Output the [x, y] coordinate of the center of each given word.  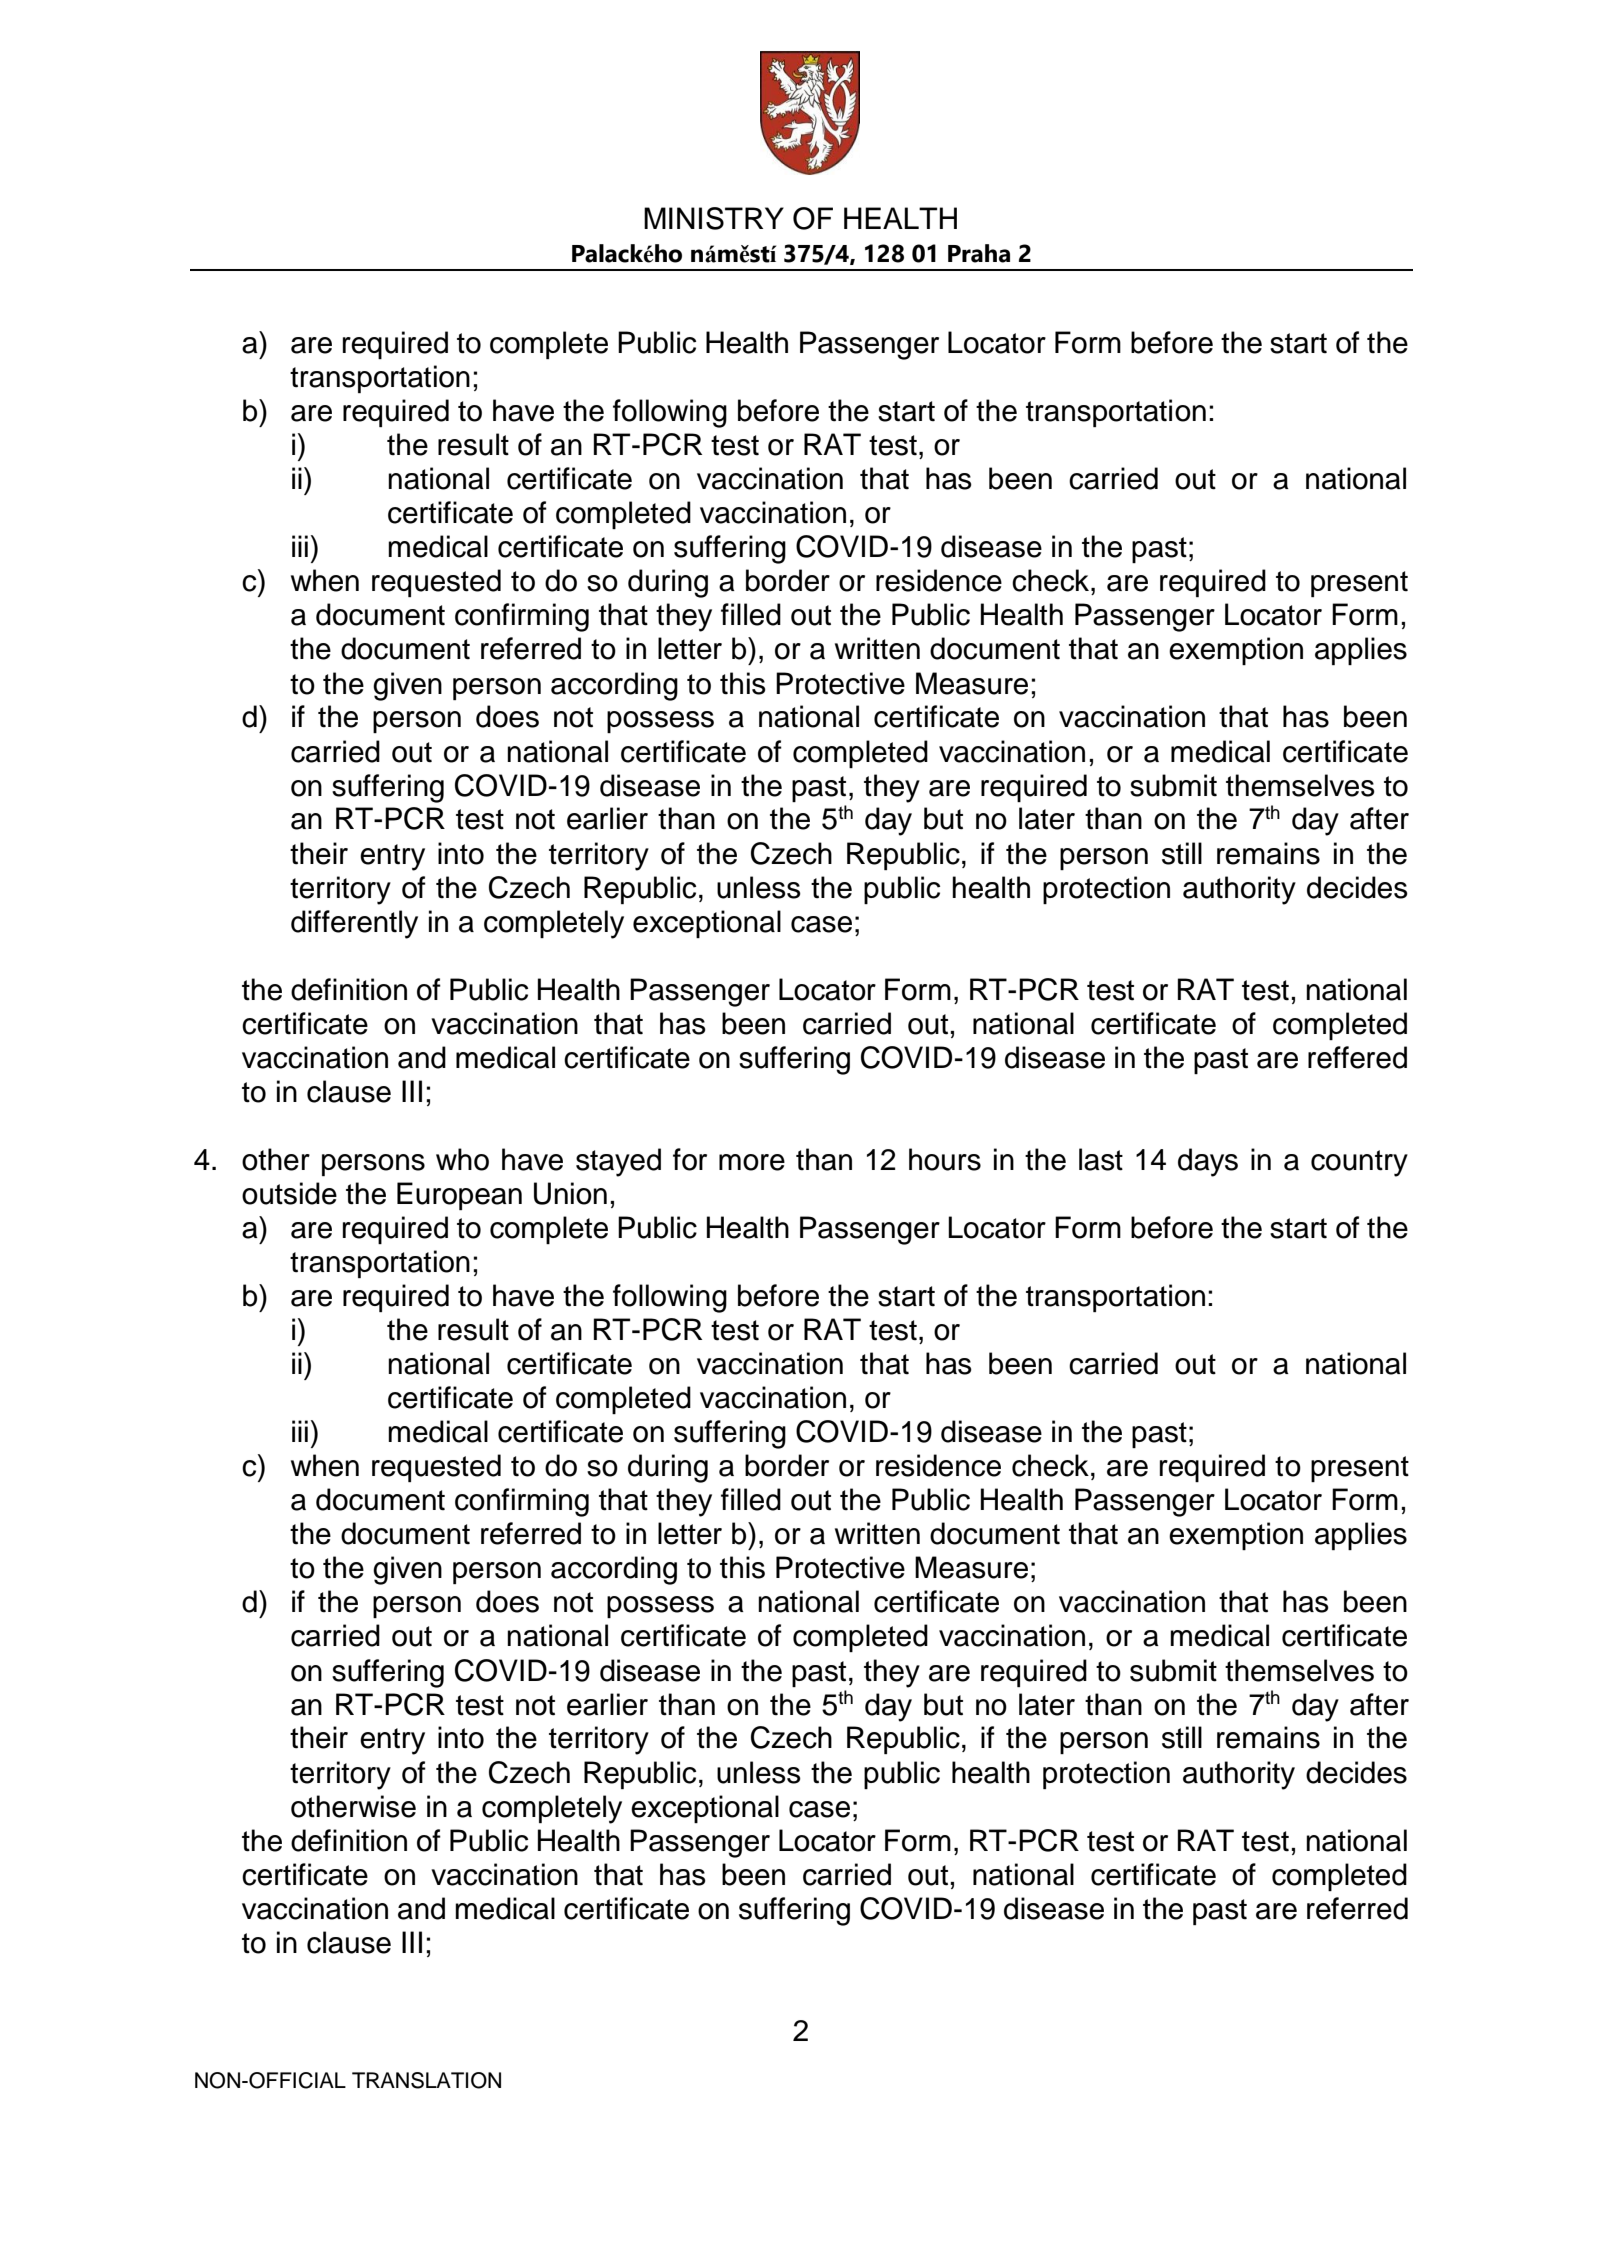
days [1208, 1162]
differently [354, 924]
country [1359, 1163]
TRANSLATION [426, 2080]
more [752, 1162]
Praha [979, 253]
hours [945, 1159]
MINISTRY [714, 218]
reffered [1357, 1057]
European [459, 1196]
